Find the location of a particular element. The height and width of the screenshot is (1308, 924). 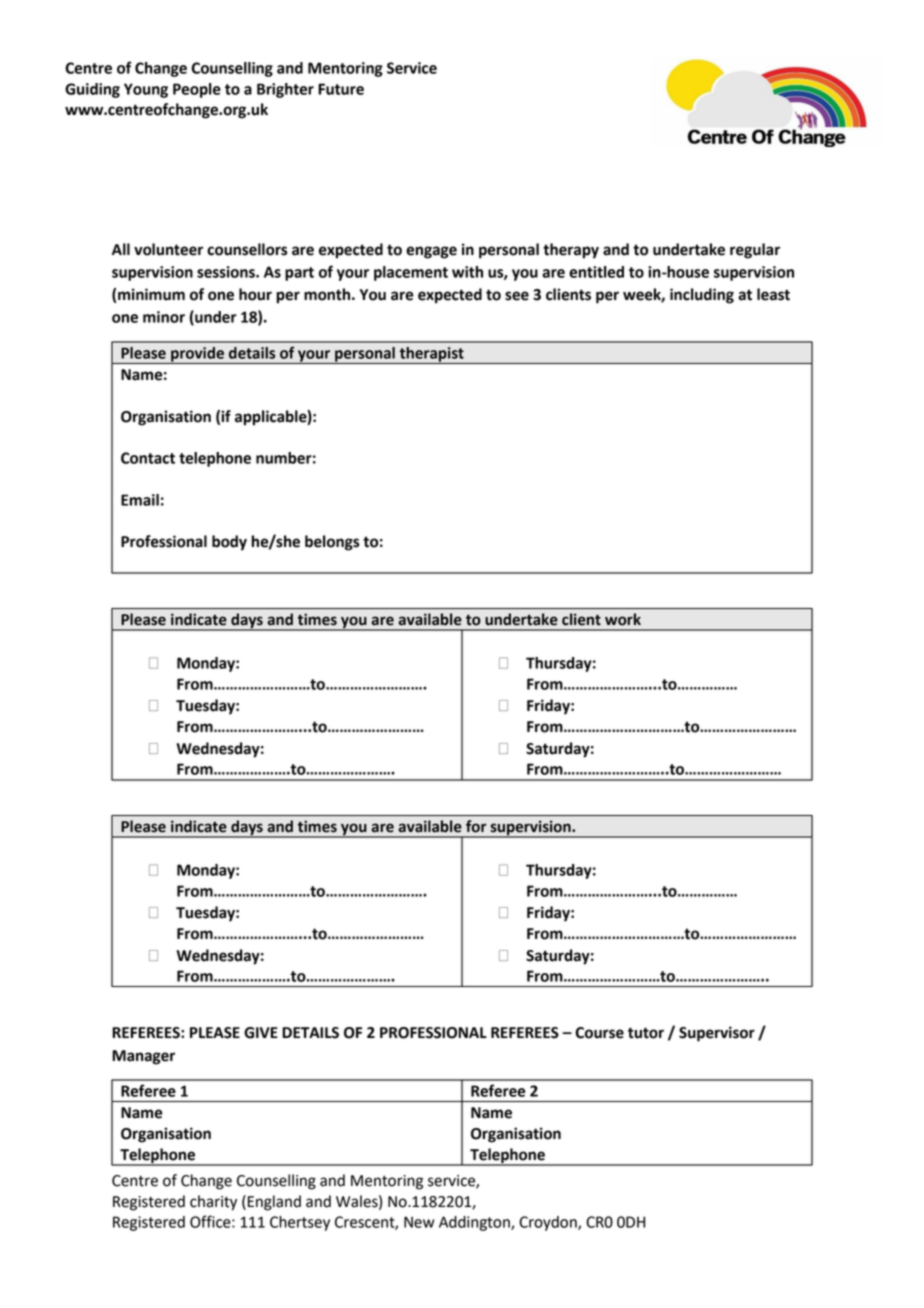

belongs is located at coordinates (332, 543).
